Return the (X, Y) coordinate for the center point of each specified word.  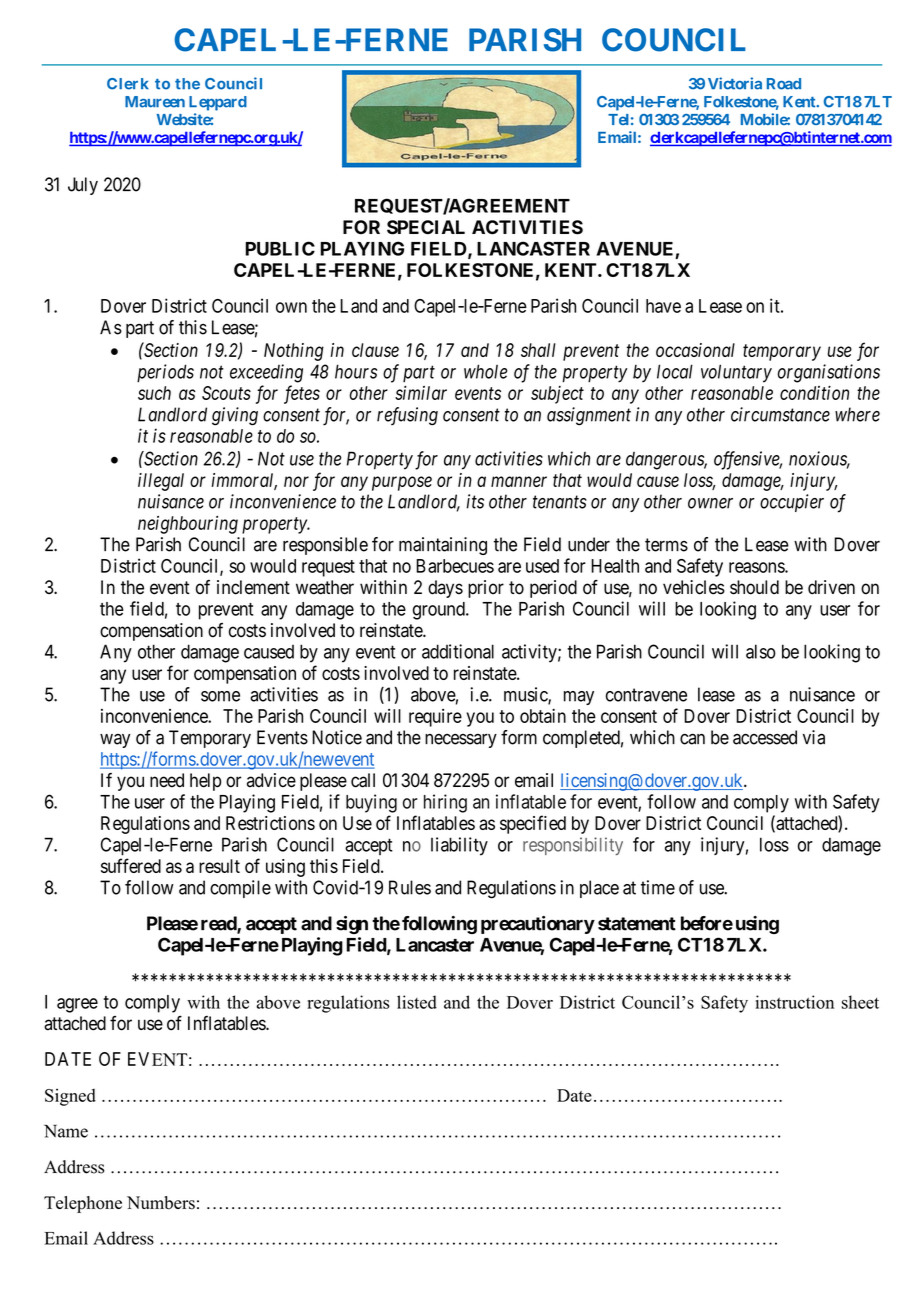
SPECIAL (426, 227)
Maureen (155, 102)
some (220, 696)
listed (417, 1002)
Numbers (161, 1203)
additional (458, 651)
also (761, 651)
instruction (795, 1002)
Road (784, 84)
